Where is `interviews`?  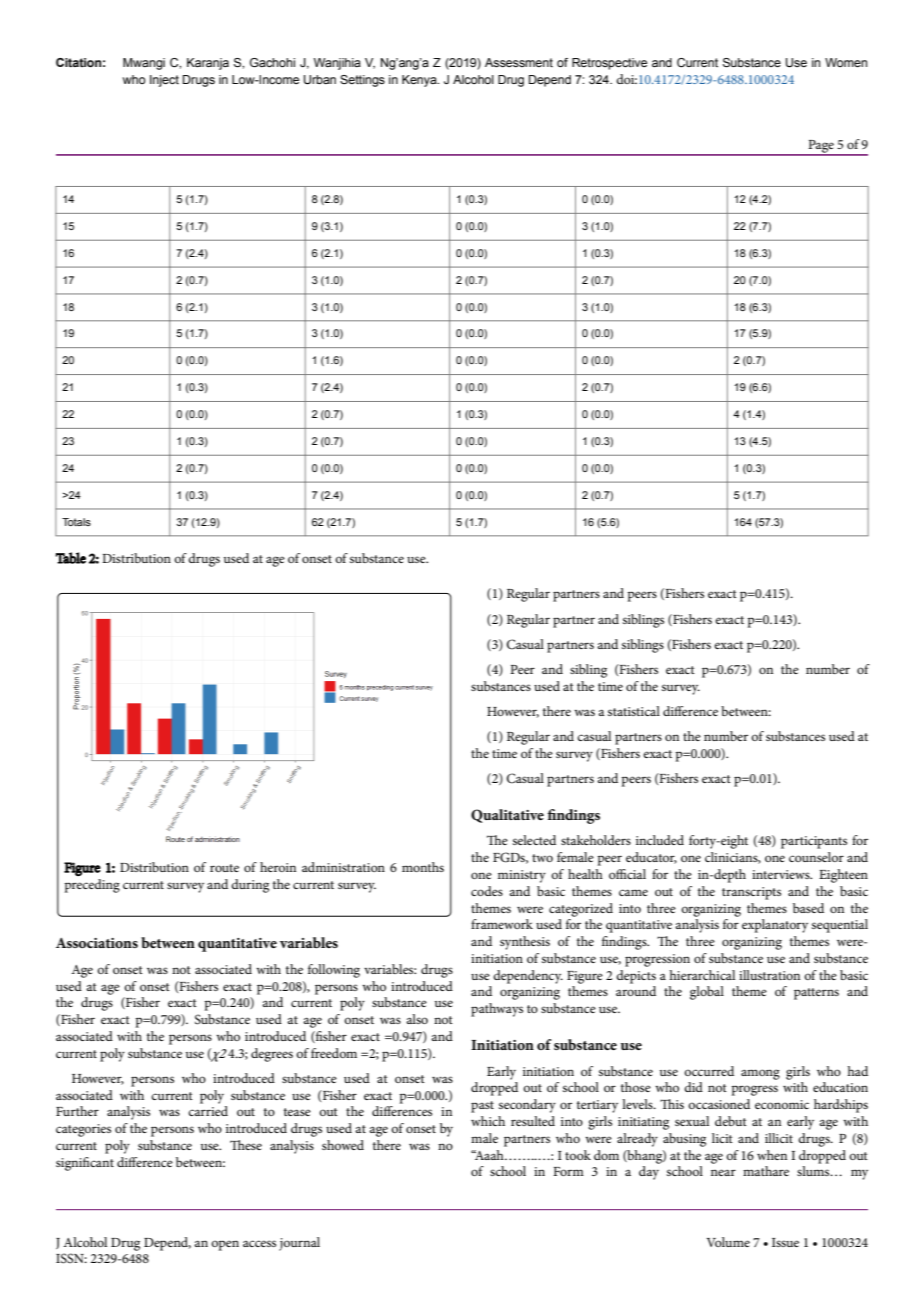
interviews is located at coordinates (782, 874).
